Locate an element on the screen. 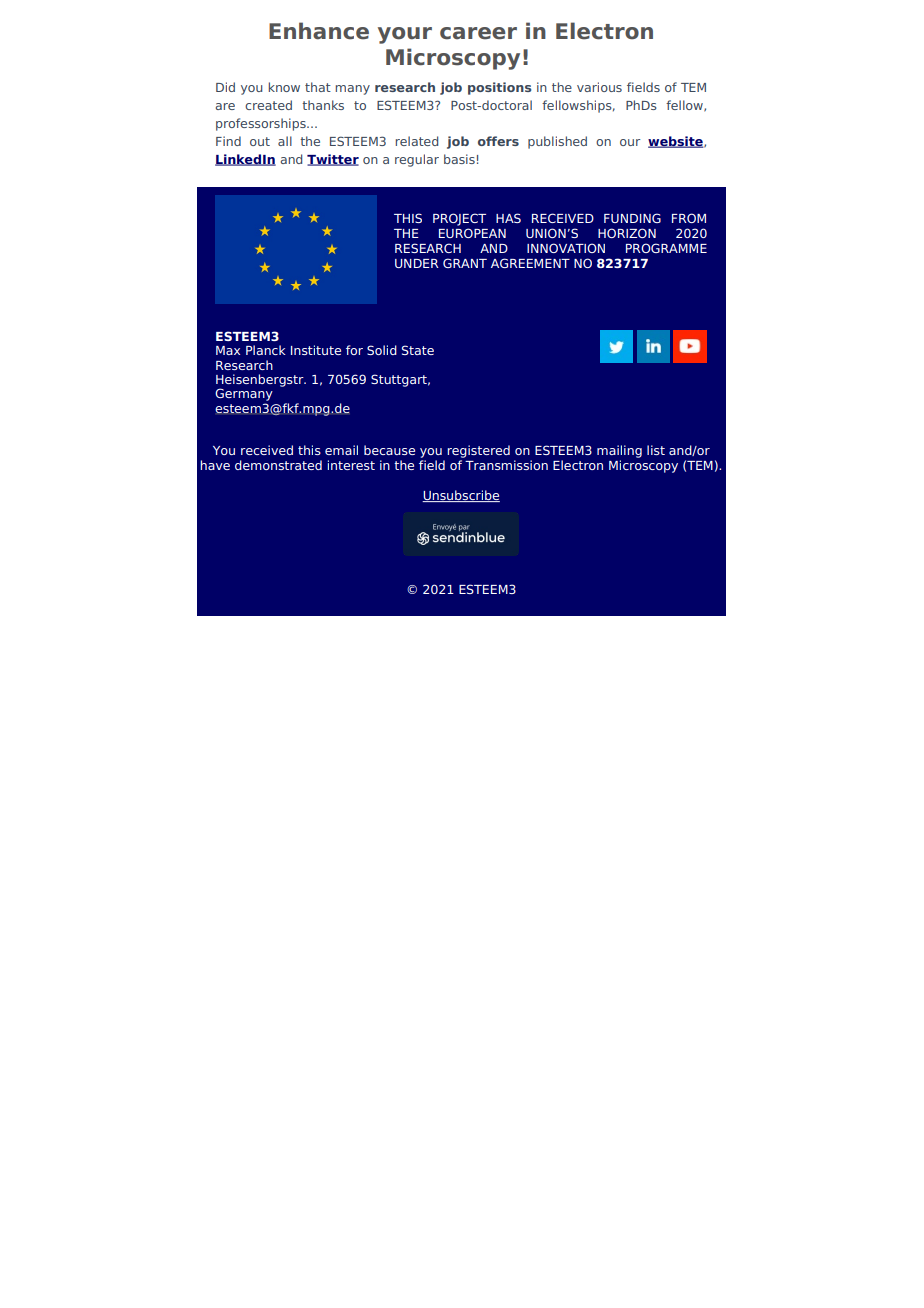 The width and height of the screenshot is (924, 1308). various is located at coordinates (599, 87).
